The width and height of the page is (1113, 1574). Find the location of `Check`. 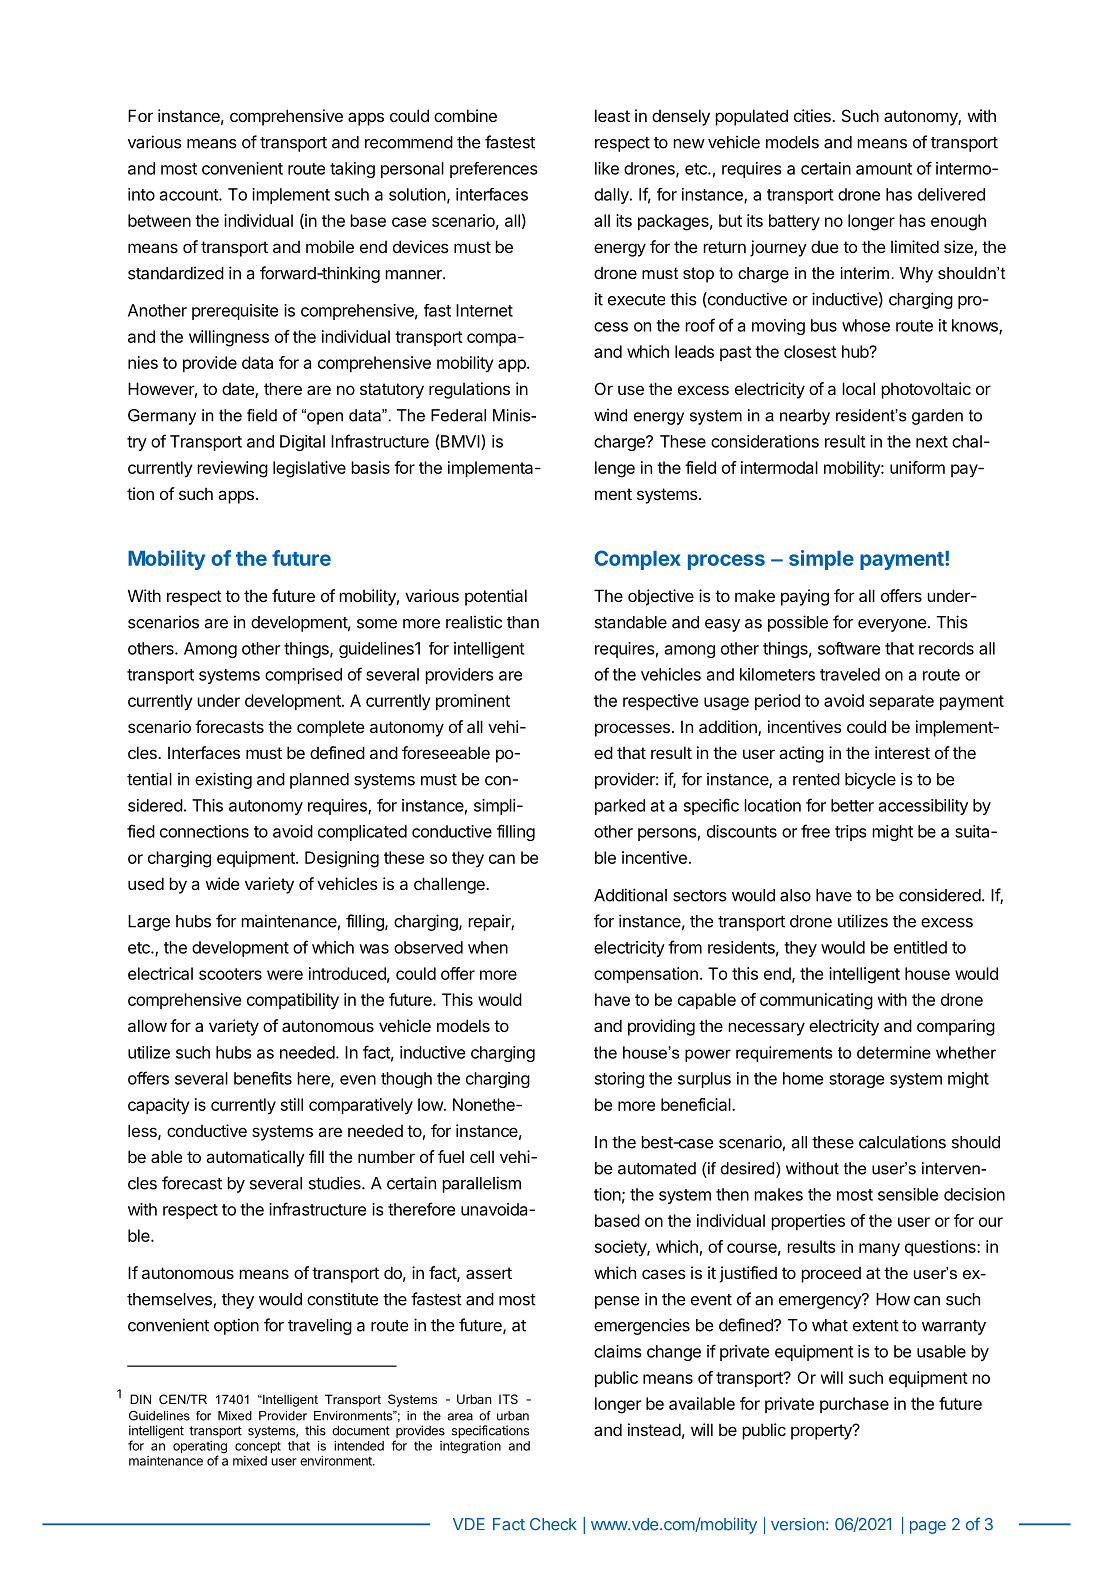

Check is located at coordinates (553, 1524).
